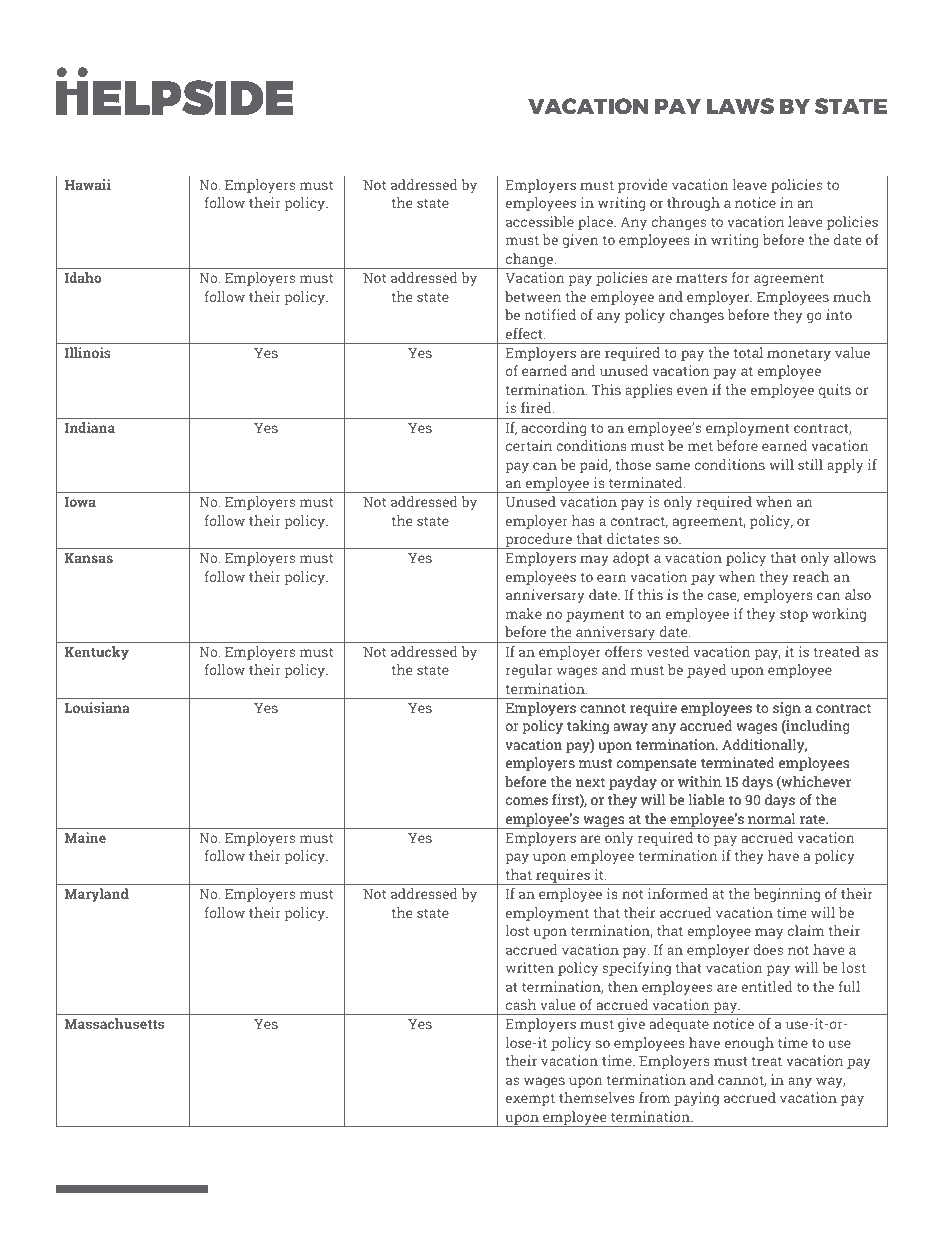 The width and height of the screenshot is (952, 1233). Describe the element at coordinates (540, 221) in the screenshot. I see `accessible` at that location.
